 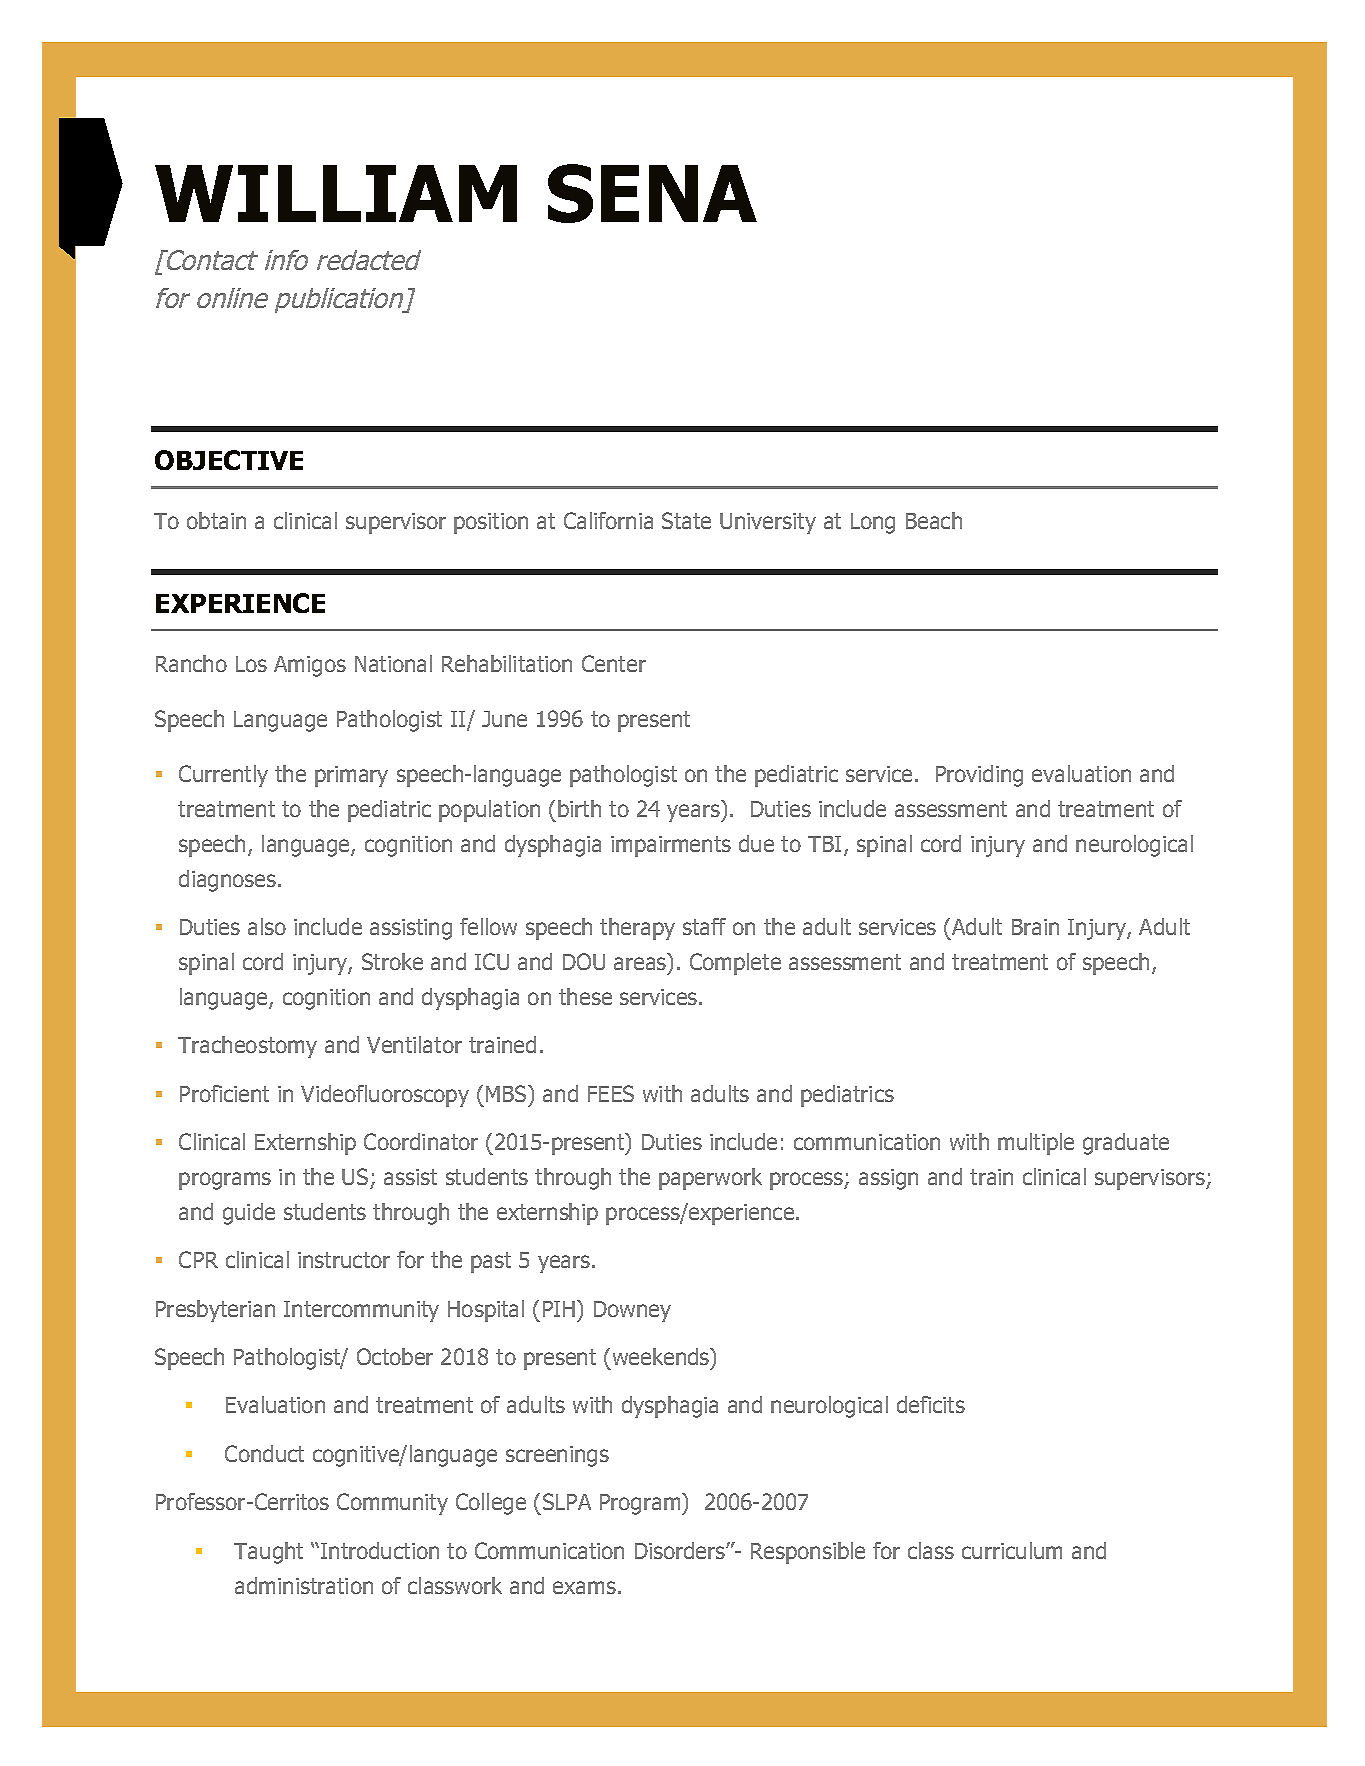 What do you see at coordinates (584, 1587) in the screenshot?
I see `exams` at bounding box center [584, 1587].
